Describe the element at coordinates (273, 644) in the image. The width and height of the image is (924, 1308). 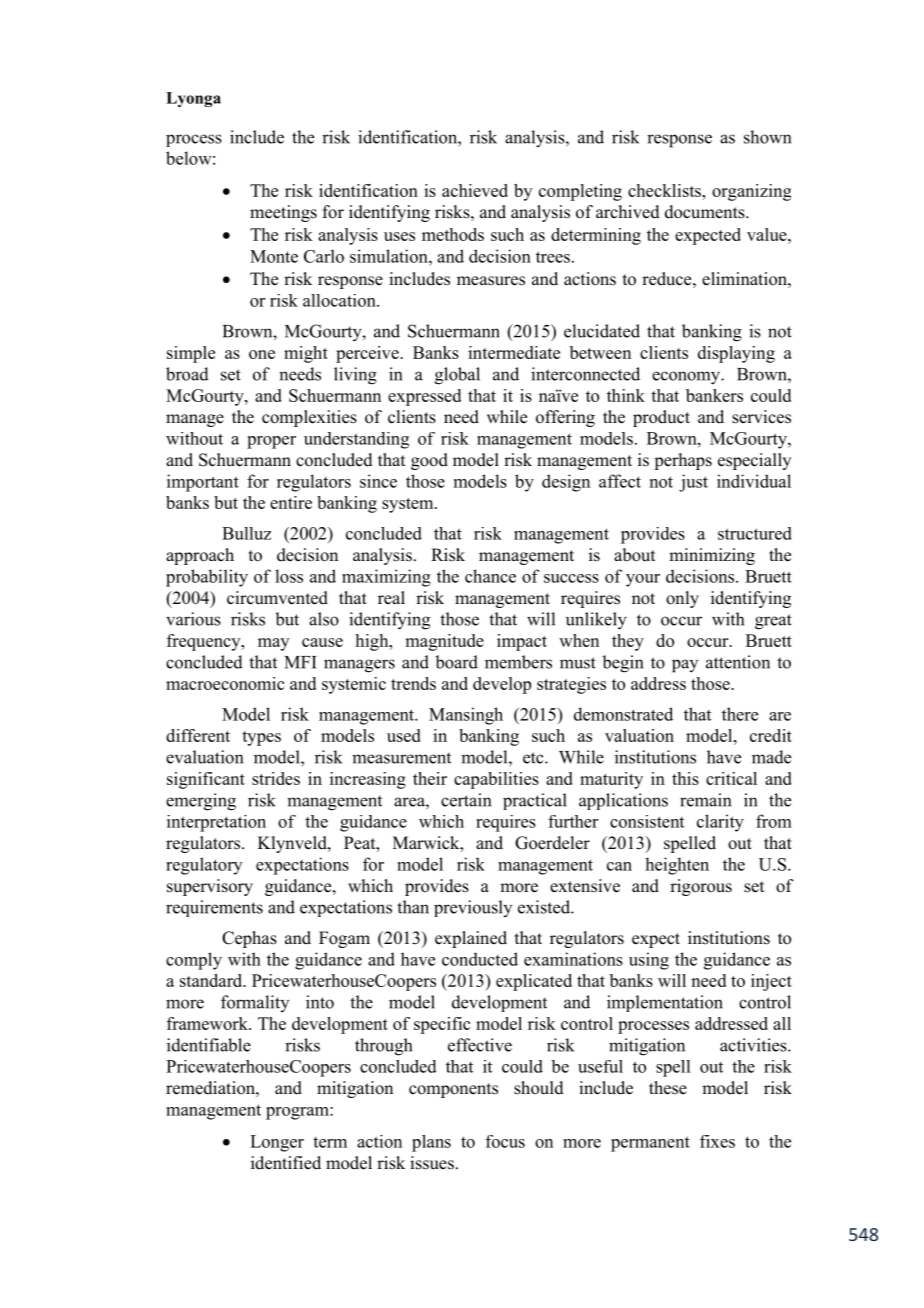
I see `may` at that location.
